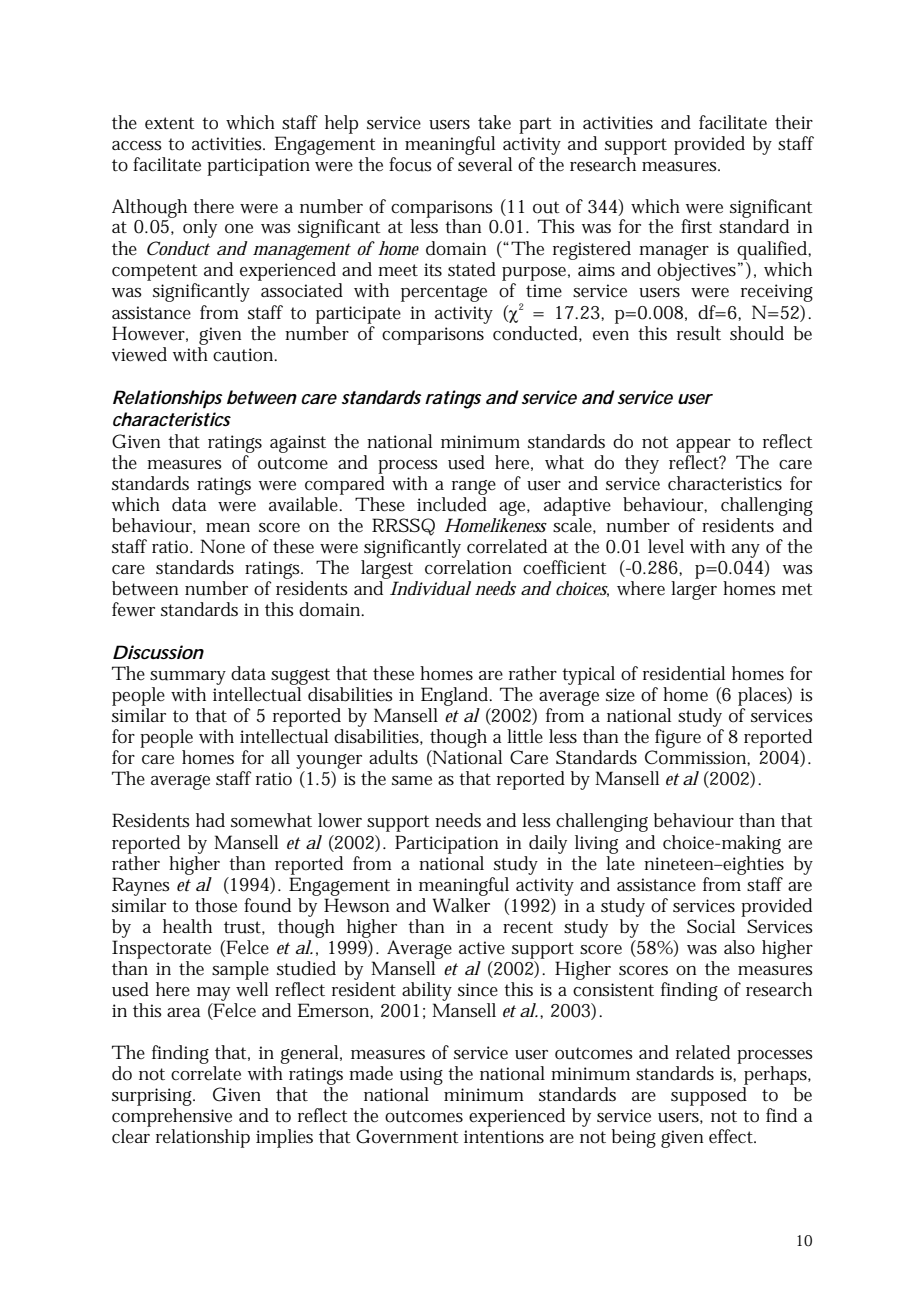 This document has height=1308, width=924. I want to click on several, so click(485, 163).
